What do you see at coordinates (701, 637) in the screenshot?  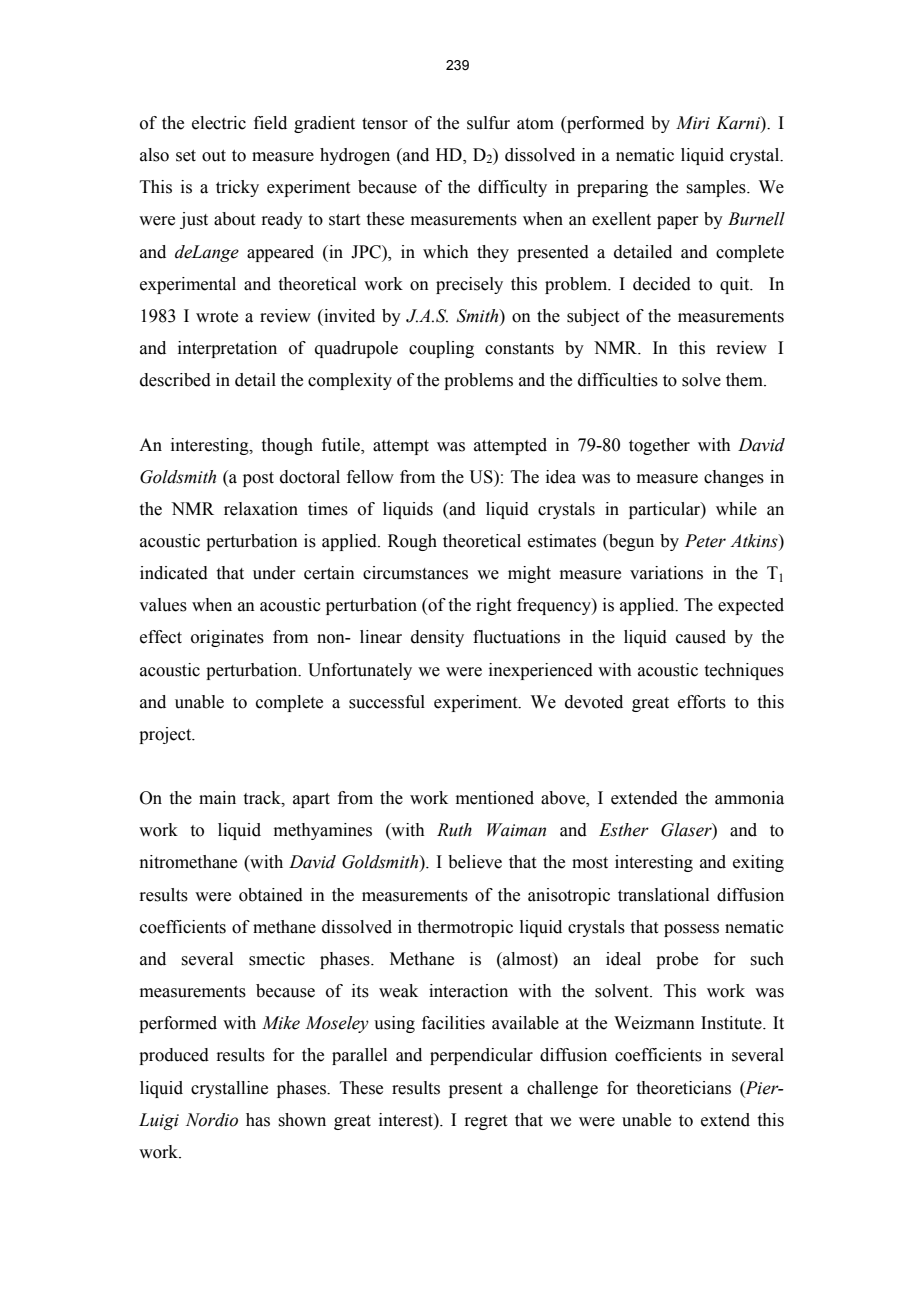 I see `caused` at bounding box center [701, 637].
